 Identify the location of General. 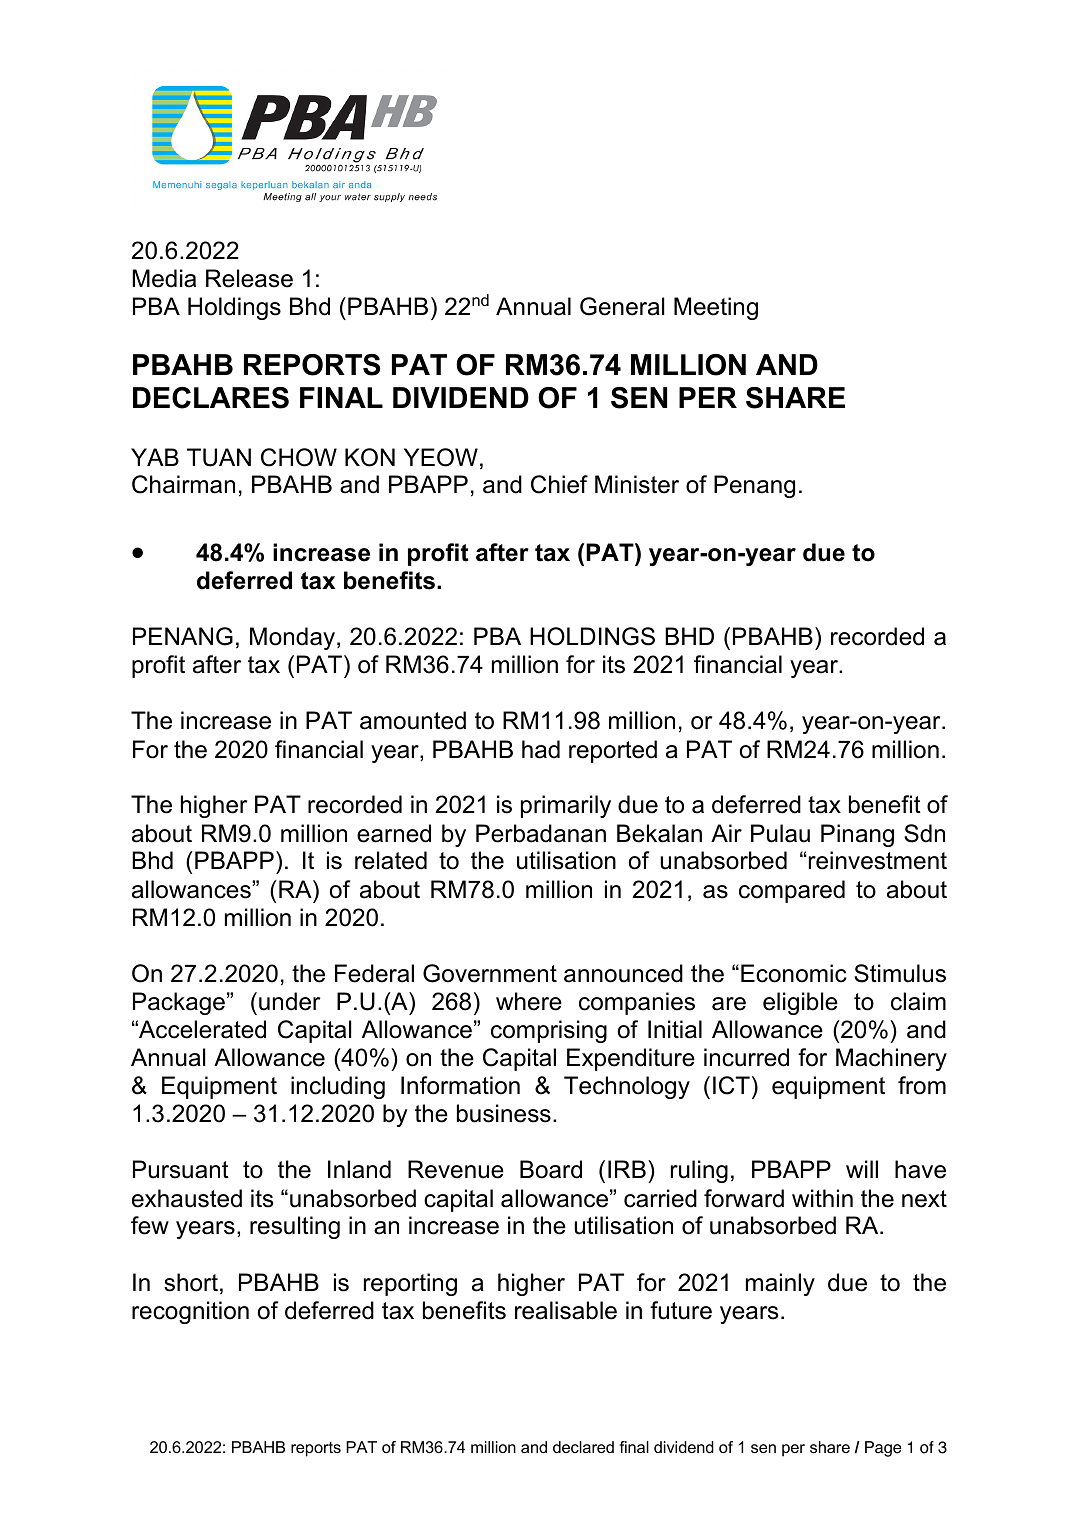
(622, 306).
